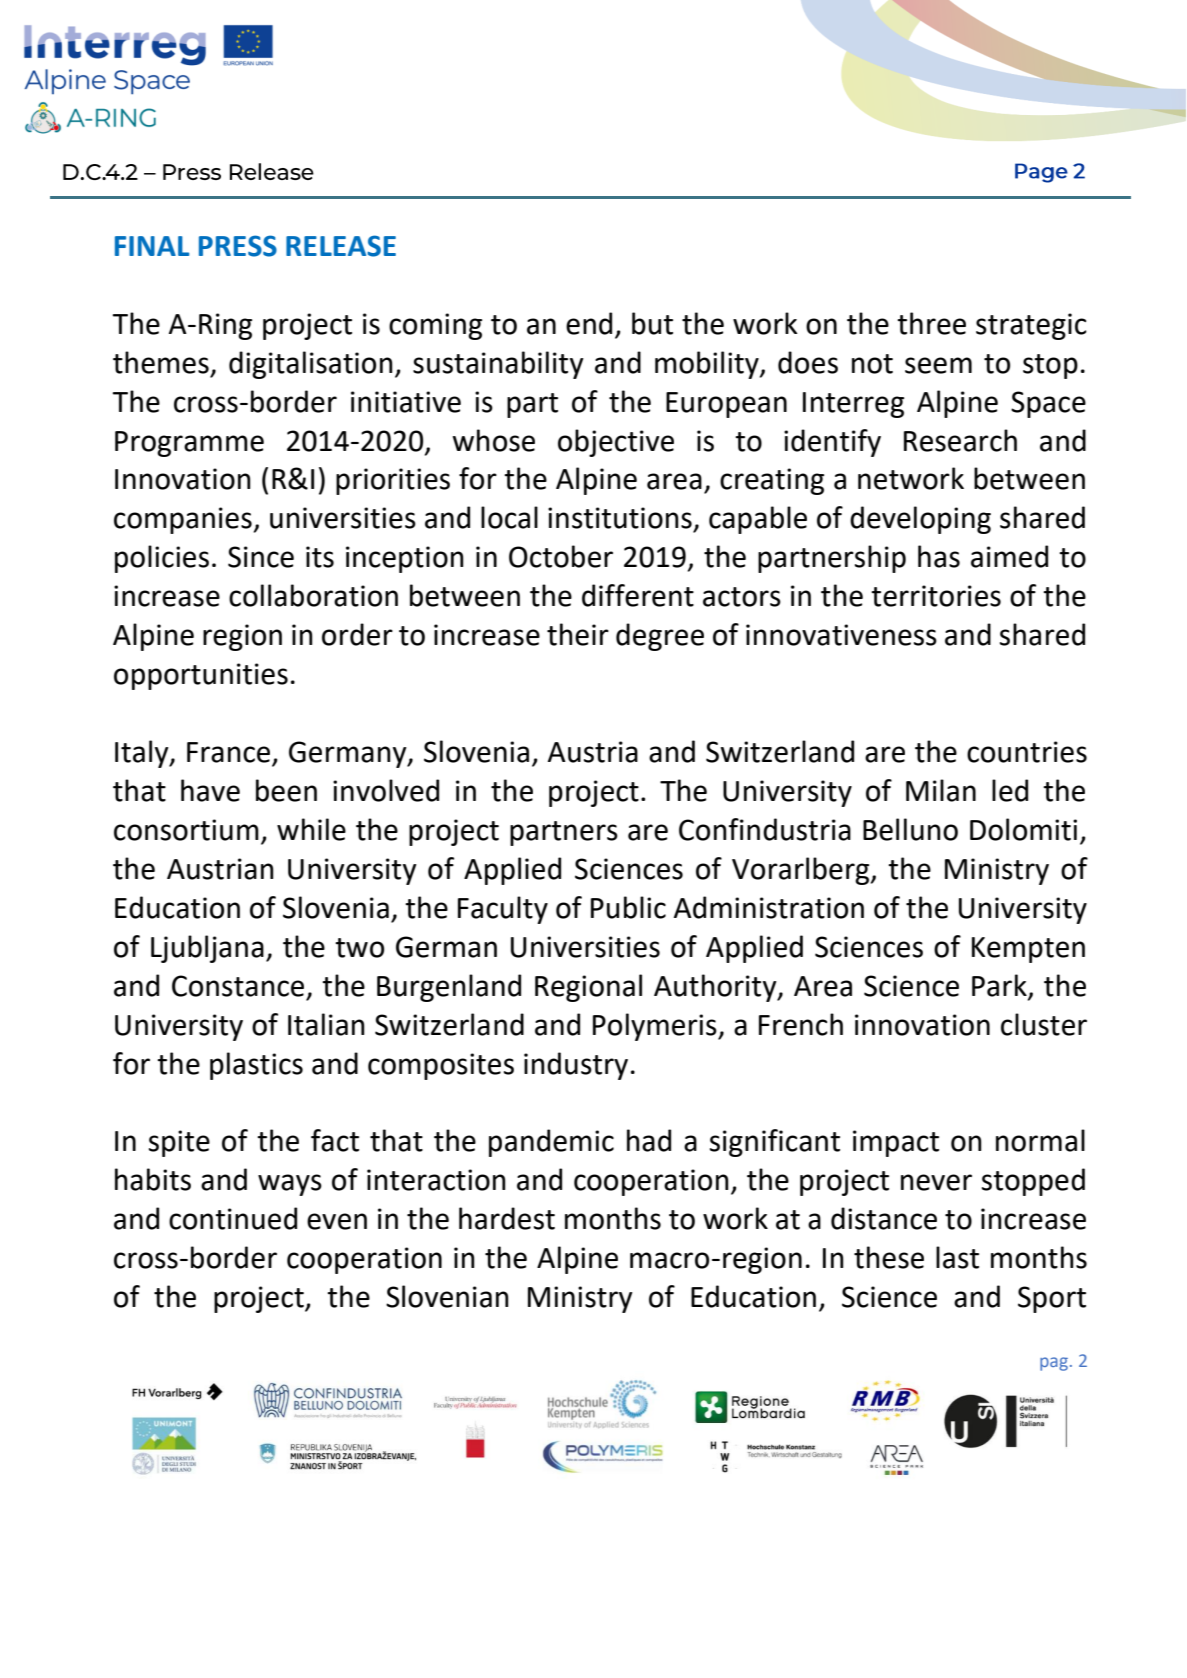 This document has width=1187, height=1678. What do you see at coordinates (931, 323) in the document?
I see `three` at bounding box center [931, 323].
